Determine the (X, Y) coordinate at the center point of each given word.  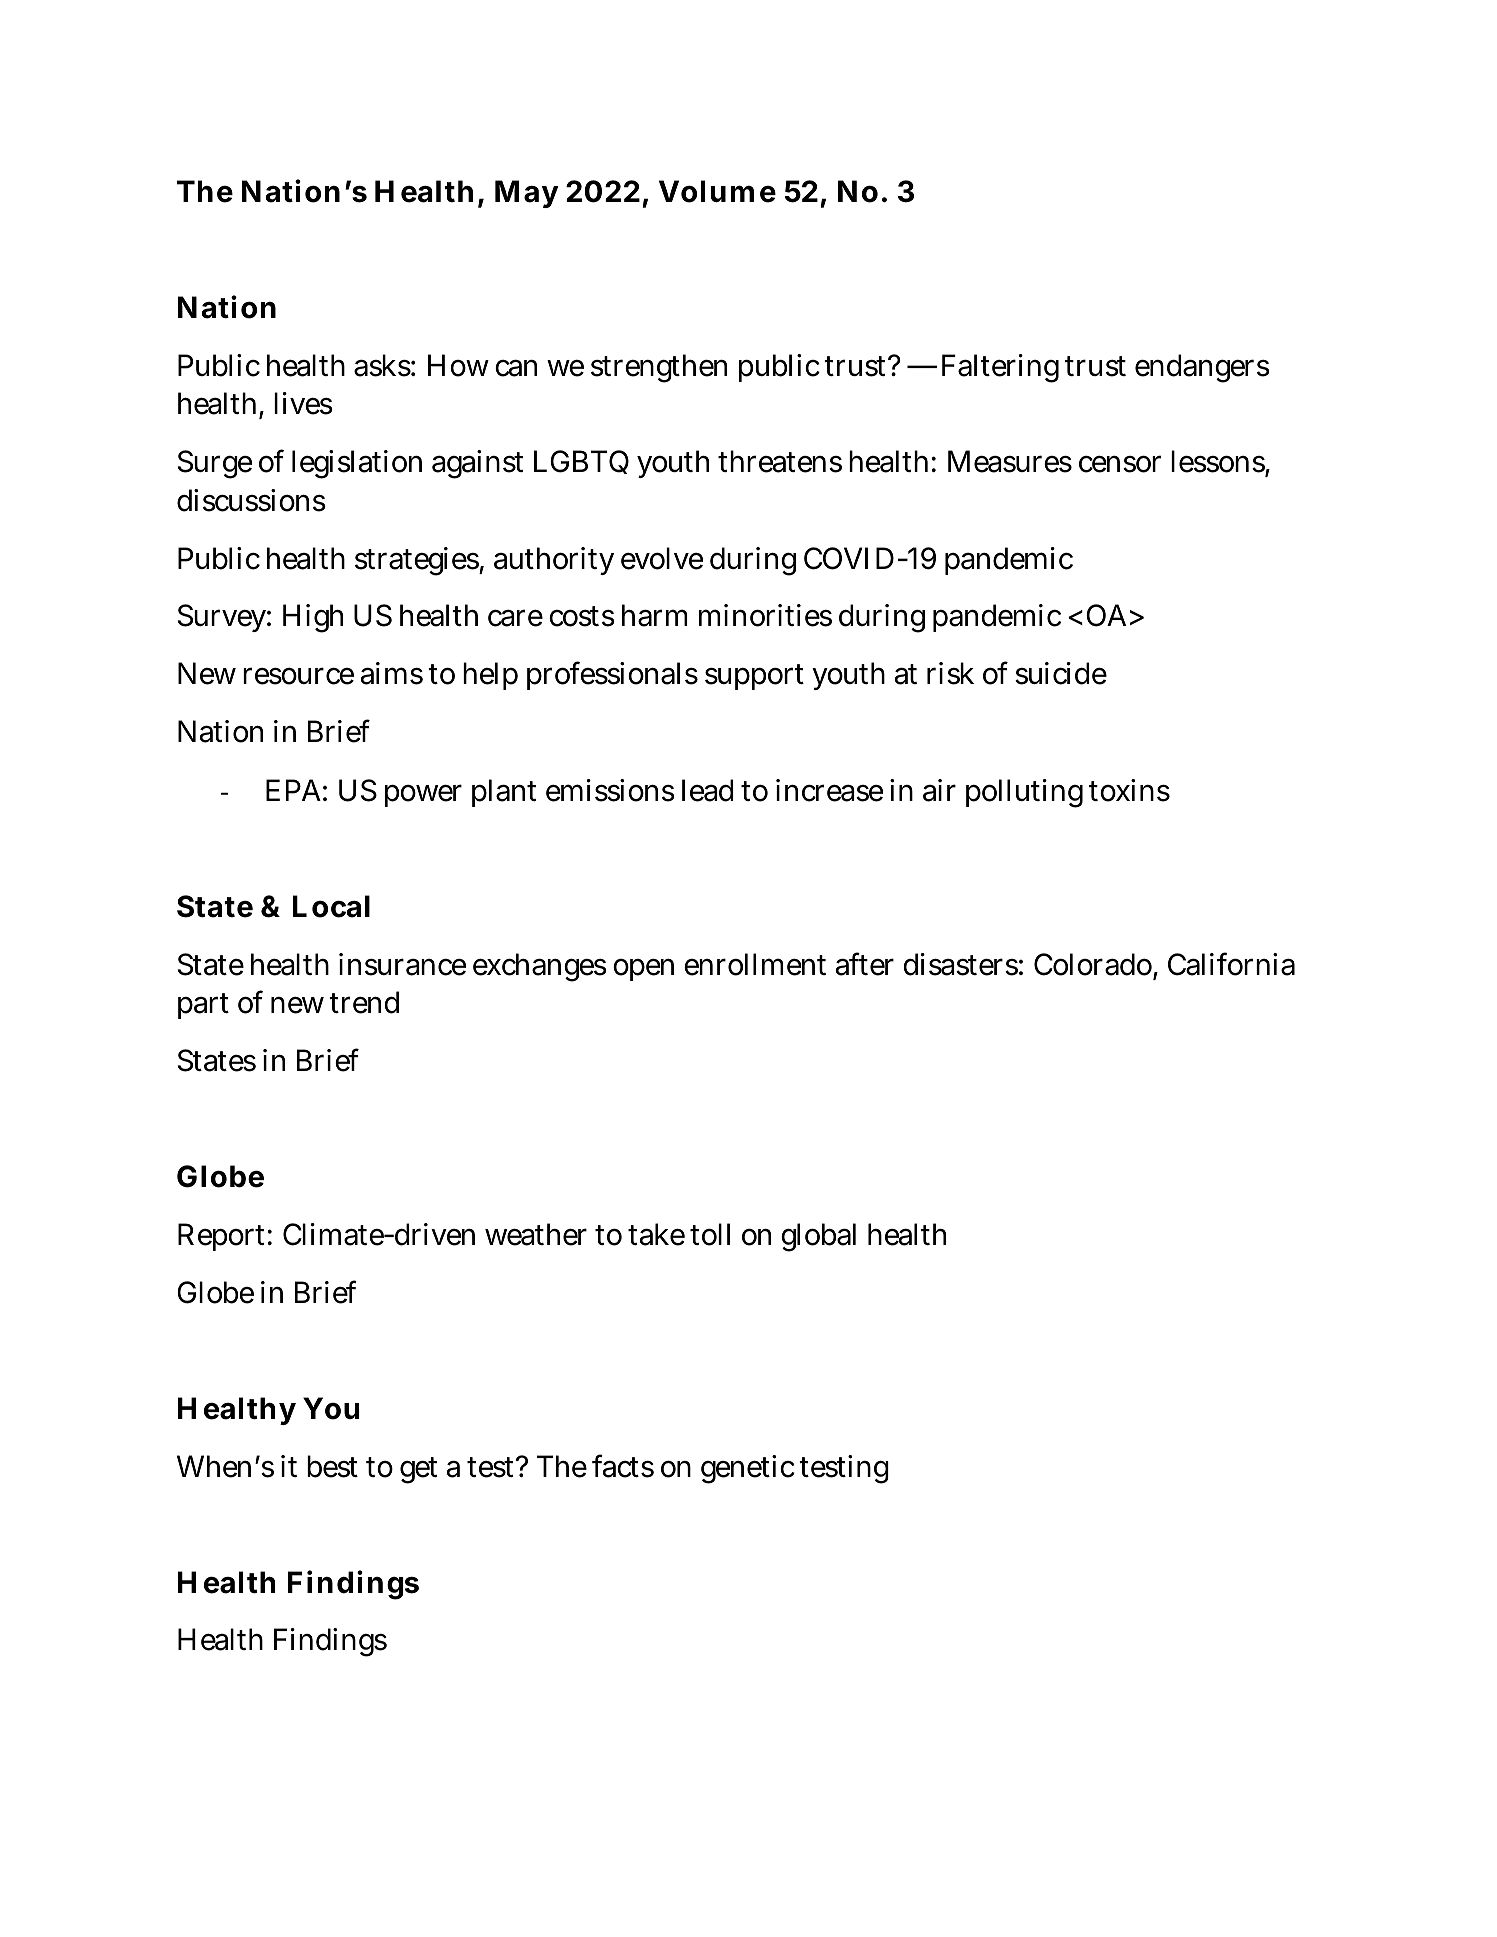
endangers (1202, 368)
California (1231, 964)
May (527, 194)
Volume (717, 191)
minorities (765, 615)
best (332, 1466)
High (313, 618)
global (818, 1237)
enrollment (755, 964)
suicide (1061, 673)
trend (364, 1002)
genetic (748, 1469)
